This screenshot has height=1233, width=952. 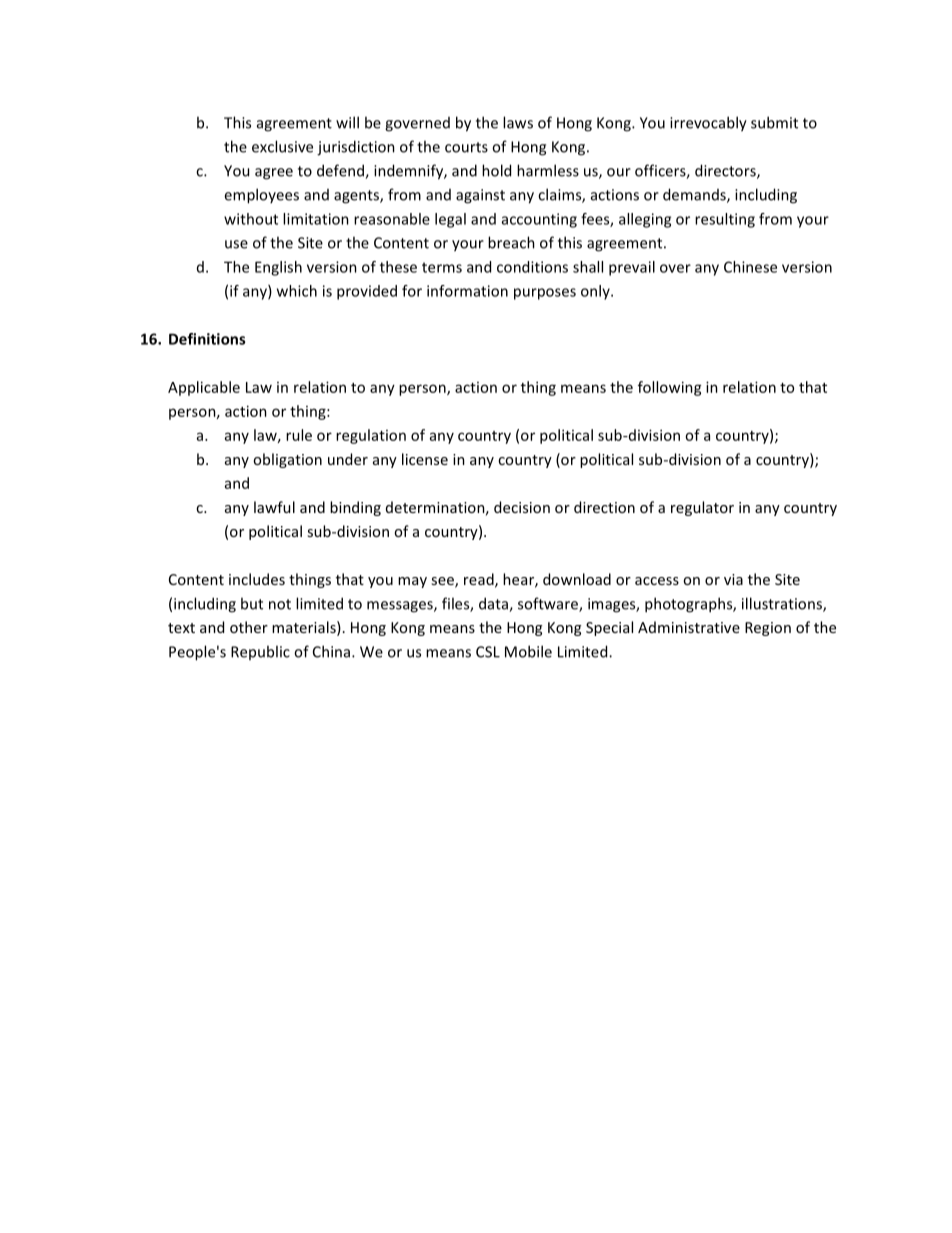 I want to click on regulator, so click(x=702, y=508).
